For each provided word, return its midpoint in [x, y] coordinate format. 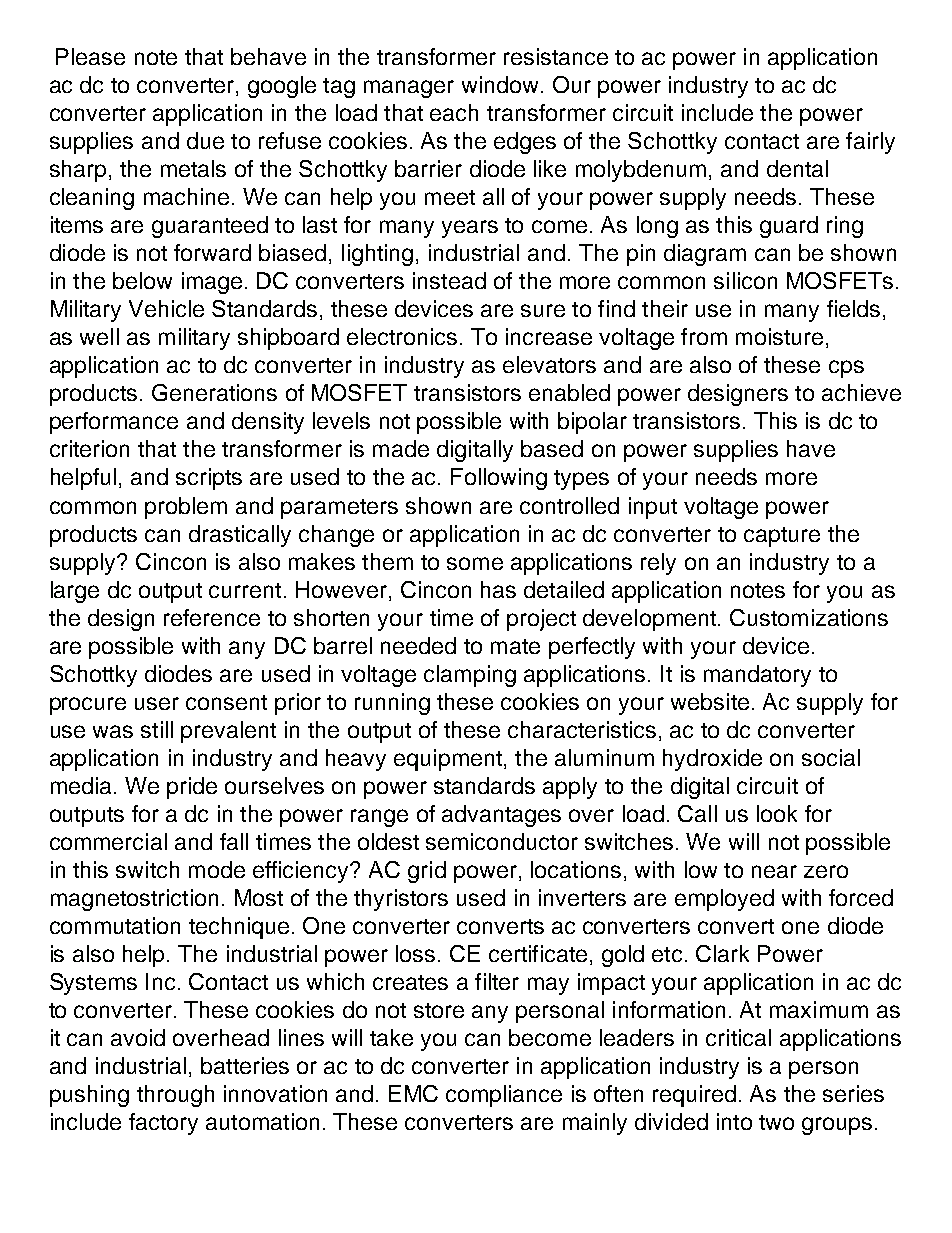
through [175, 1096]
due [205, 140]
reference [212, 617]
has [498, 589]
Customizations [809, 617]
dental [797, 168]
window [500, 84]
